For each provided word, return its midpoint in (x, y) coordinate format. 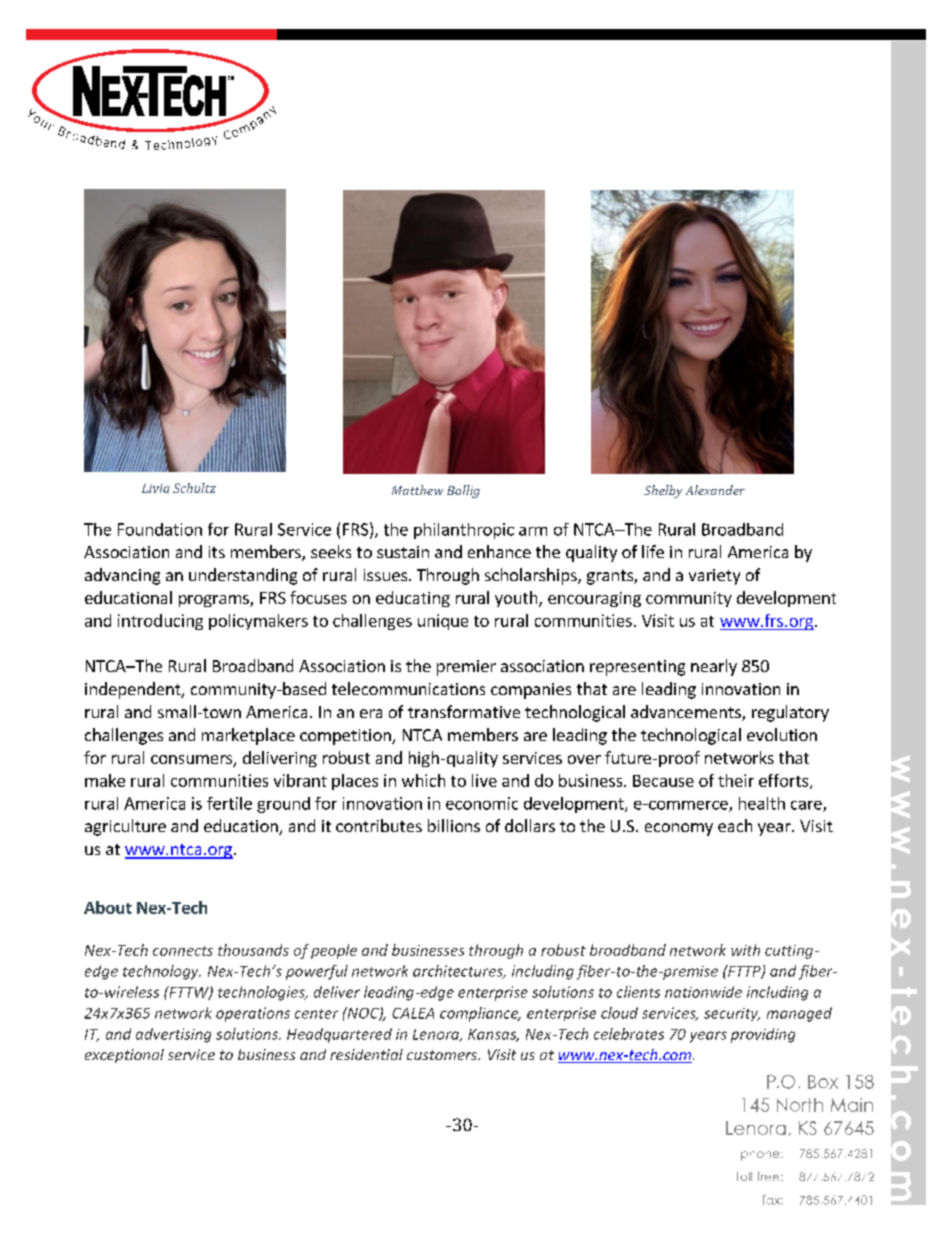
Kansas (493, 1035)
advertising (173, 1035)
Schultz (194, 488)
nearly (714, 667)
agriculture (125, 827)
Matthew (417, 490)
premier (466, 668)
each (735, 825)
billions (454, 825)
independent (134, 690)
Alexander (715, 490)
